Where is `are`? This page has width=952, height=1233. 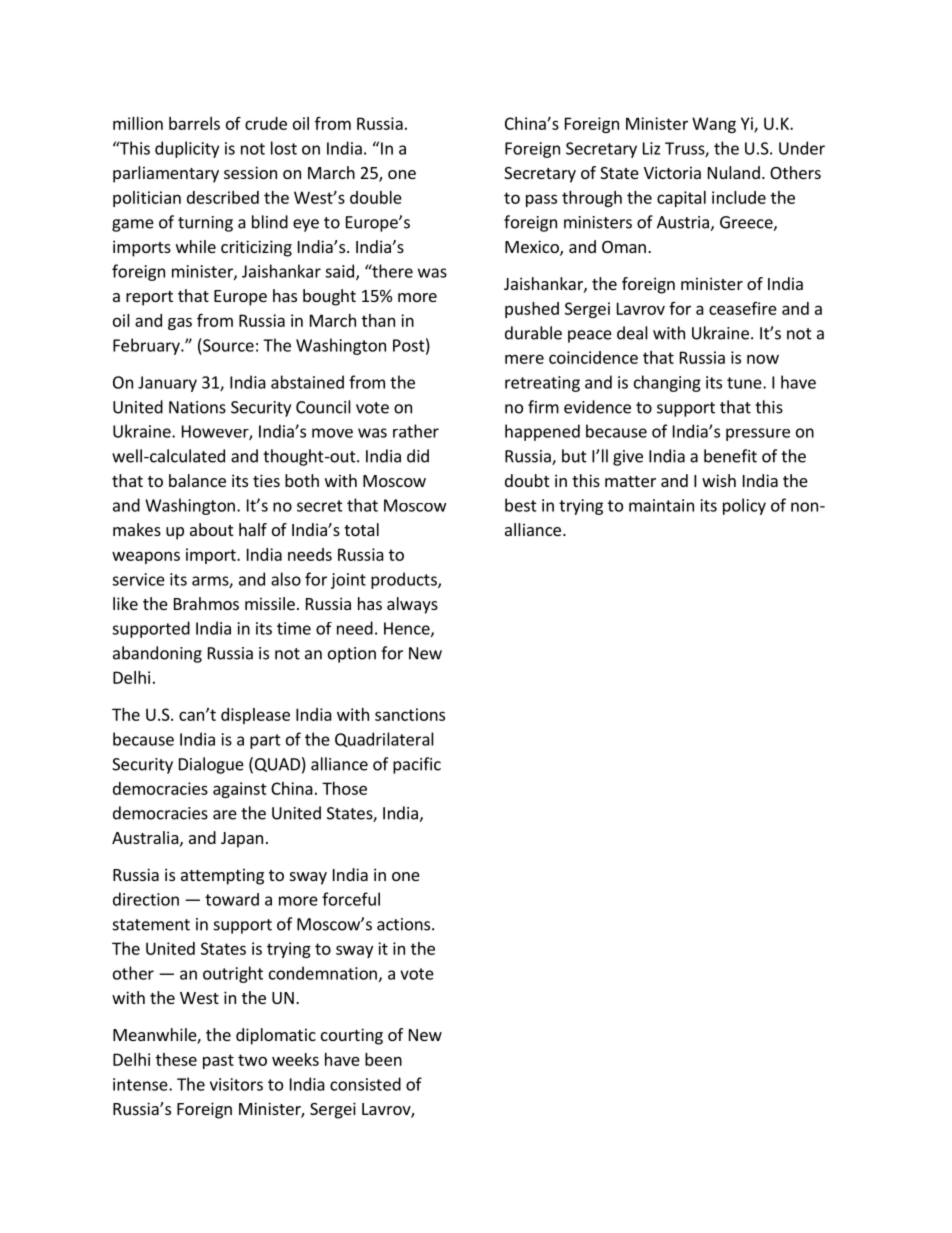 are is located at coordinates (225, 815).
